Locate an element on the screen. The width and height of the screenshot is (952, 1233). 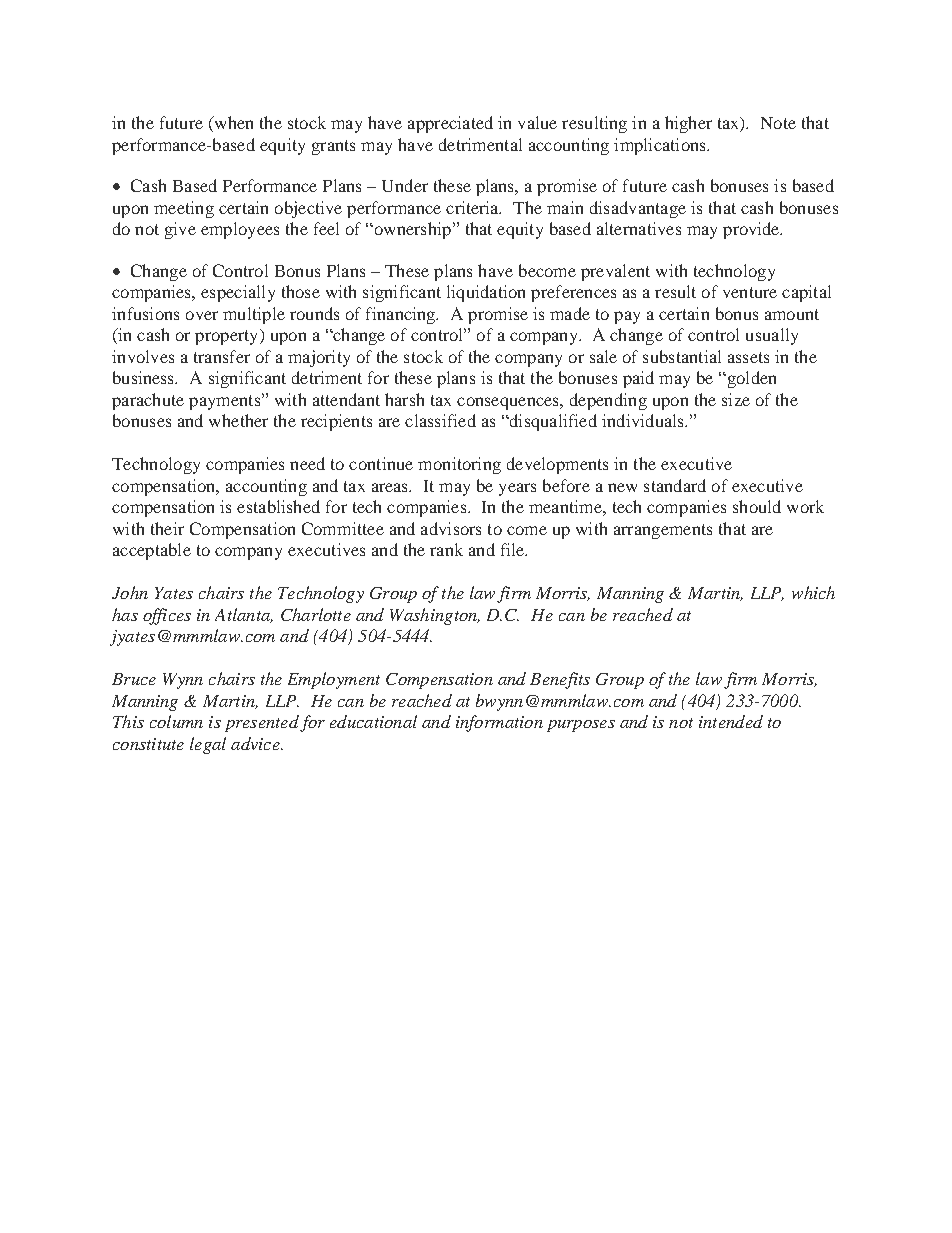
appreciated is located at coordinates (450, 124).
